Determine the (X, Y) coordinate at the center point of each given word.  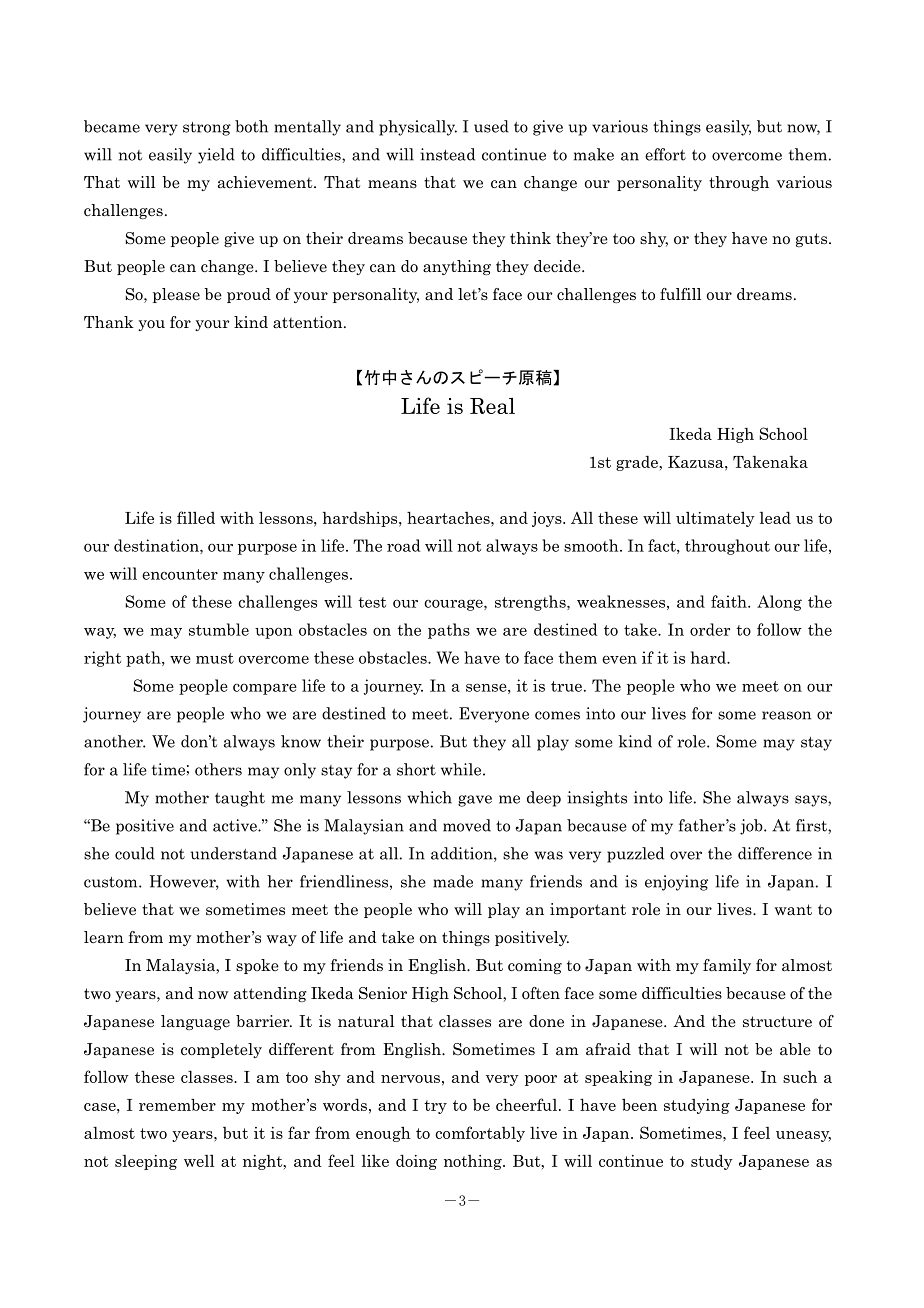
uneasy (803, 1136)
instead (447, 154)
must (215, 658)
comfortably (480, 1134)
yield (216, 156)
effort (665, 154)
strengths (531, 603)
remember (177, 1104)
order (710, 629)
